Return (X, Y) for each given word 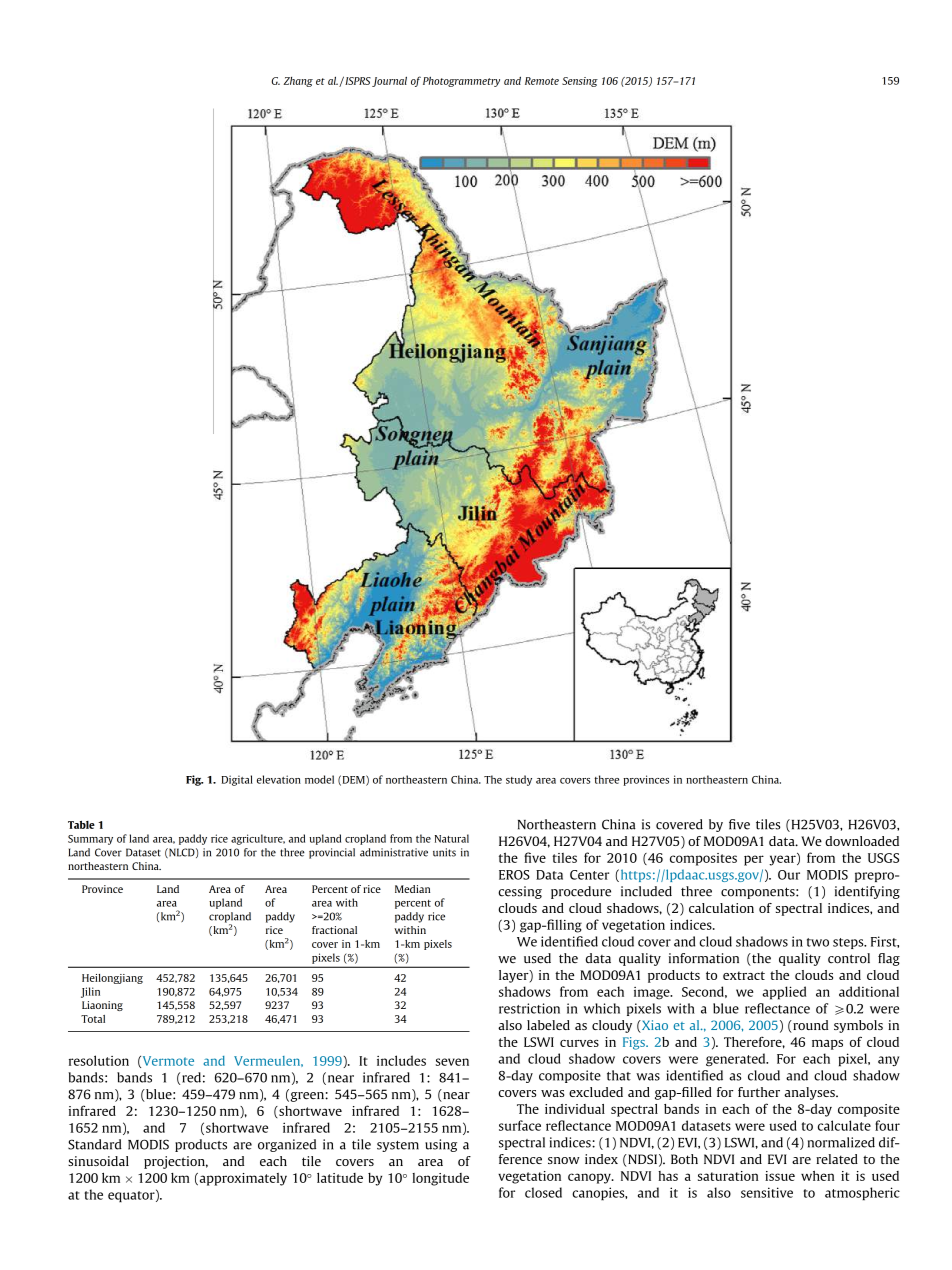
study (519, 780)
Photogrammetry (461, 81)
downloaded (862, 841)
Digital (237, 780)
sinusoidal (98, 1161)
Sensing (580, 82)
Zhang (298, 82)
